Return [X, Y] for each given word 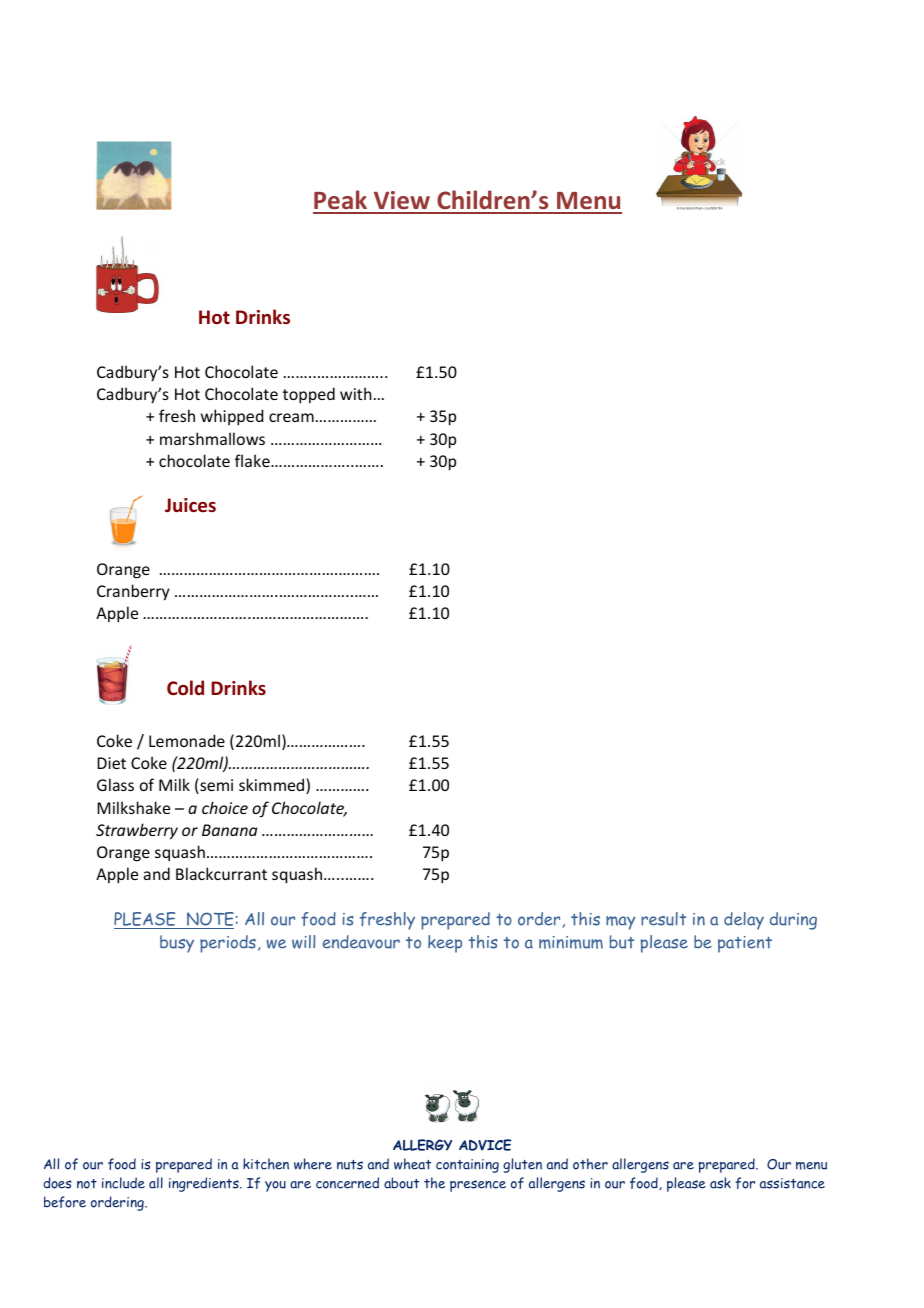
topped [309, 395]
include [123, 1183]
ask [720, 1183]
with [356, 393]
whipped [232, 417]
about [401, 1183]
